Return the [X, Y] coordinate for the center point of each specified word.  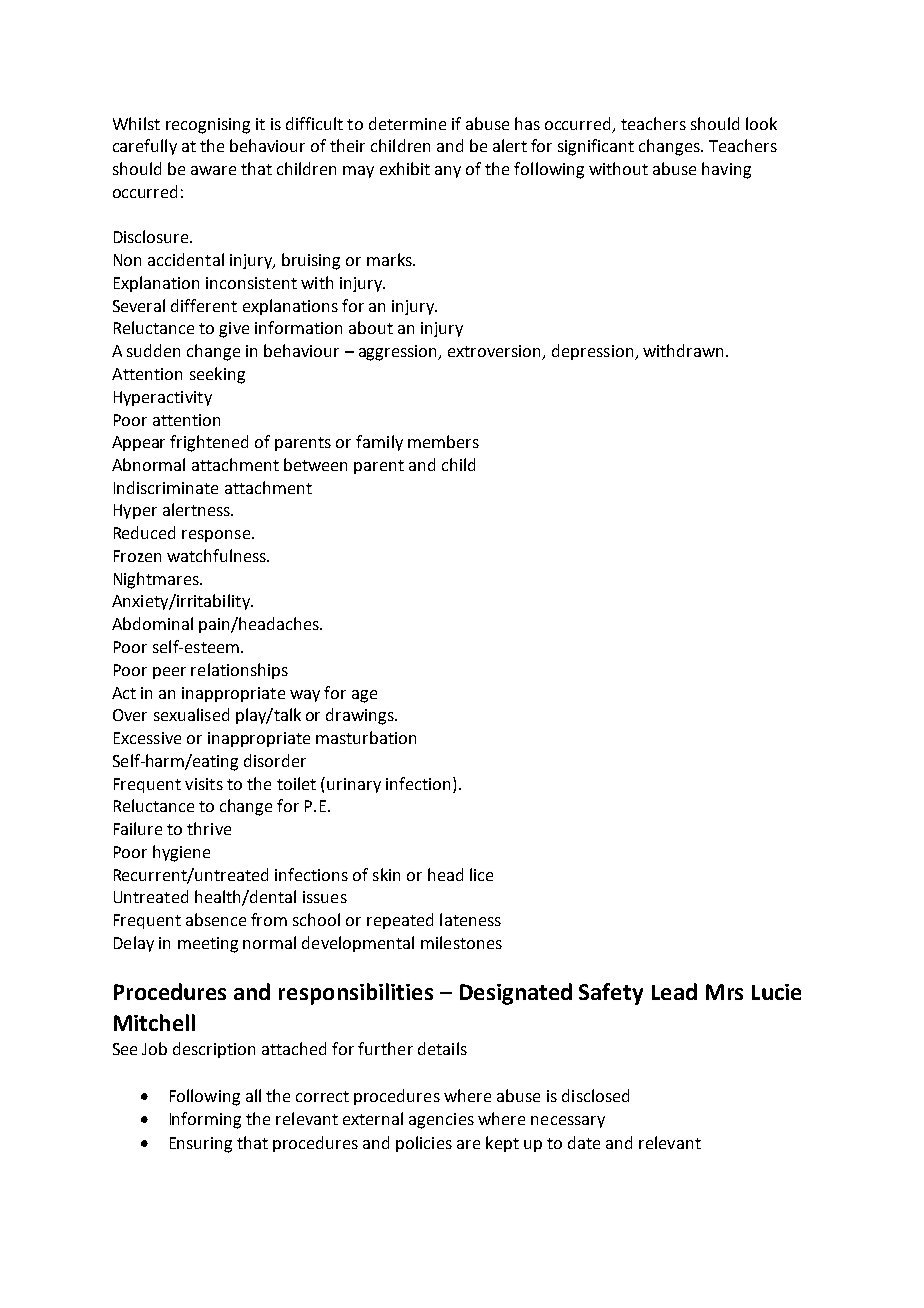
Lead [674, 991]
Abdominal [152, 623]
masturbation [366, 737]
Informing [205, 1120]
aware [213, 170]
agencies [441, 1121]
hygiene [181, 853]
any [448, 172]
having [726, 170]
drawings [361, 716]
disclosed [595, 1095]
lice [481, 874]
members [443, 441]
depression [594, 352]
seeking [217, 375]
